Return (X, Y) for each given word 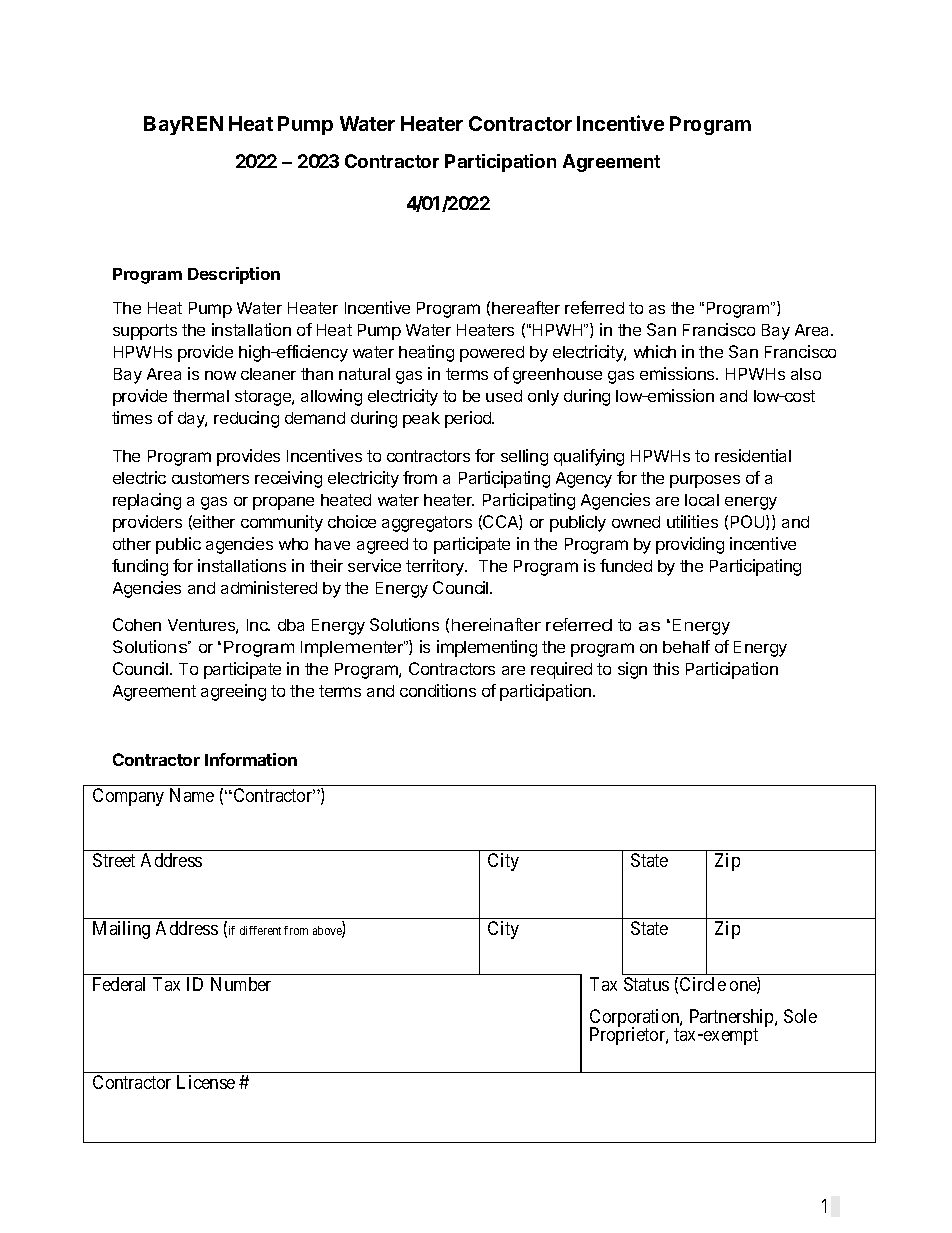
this (666, 668)
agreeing (233, 692)
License (206, 1082)
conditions (438, 690)
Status (646, 984)
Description (234, 275)
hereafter (526, 307)
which (655, 351)
